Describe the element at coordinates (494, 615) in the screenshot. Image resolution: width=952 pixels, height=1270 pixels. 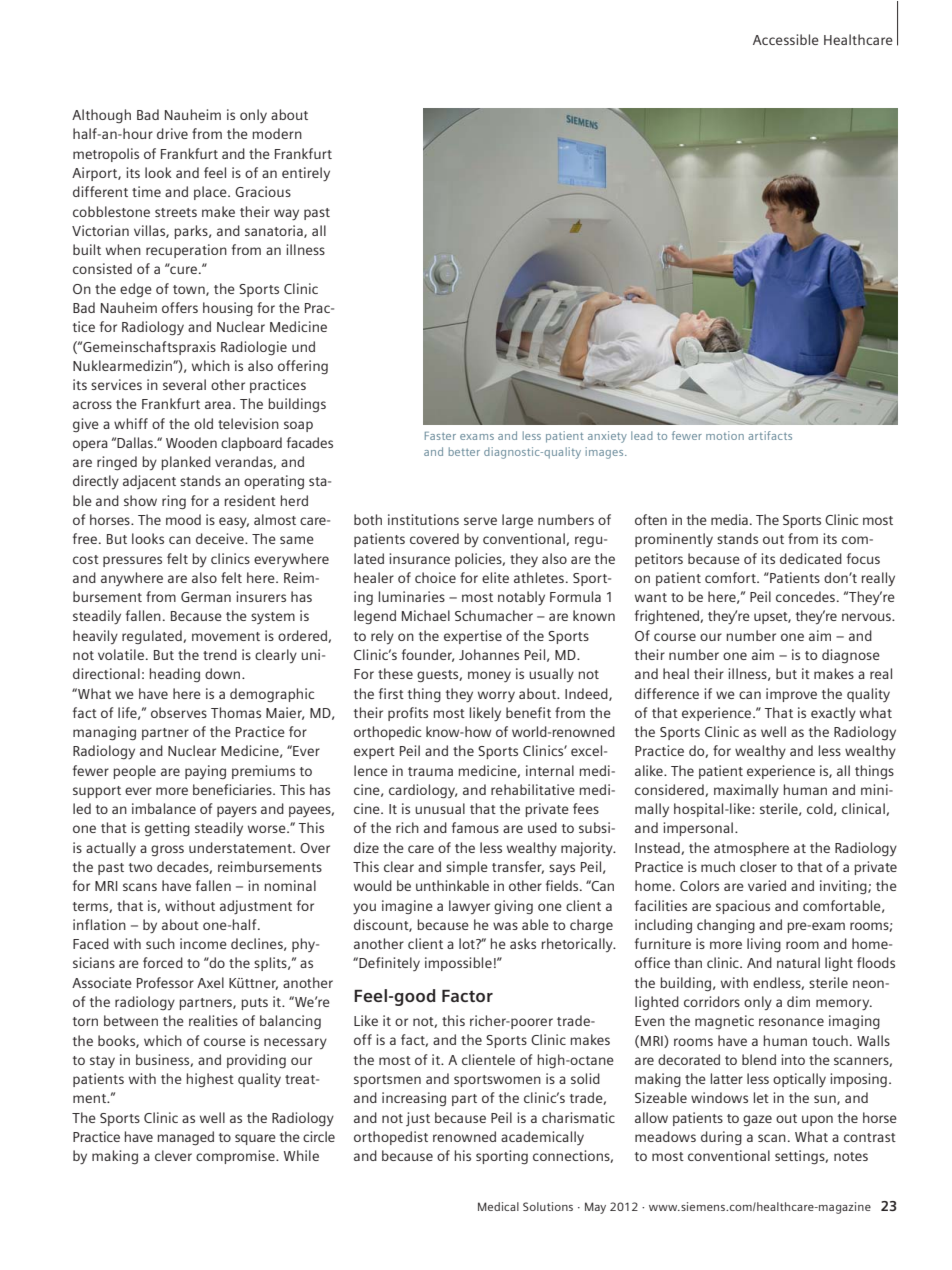
I see `Schumacher` at that location.
